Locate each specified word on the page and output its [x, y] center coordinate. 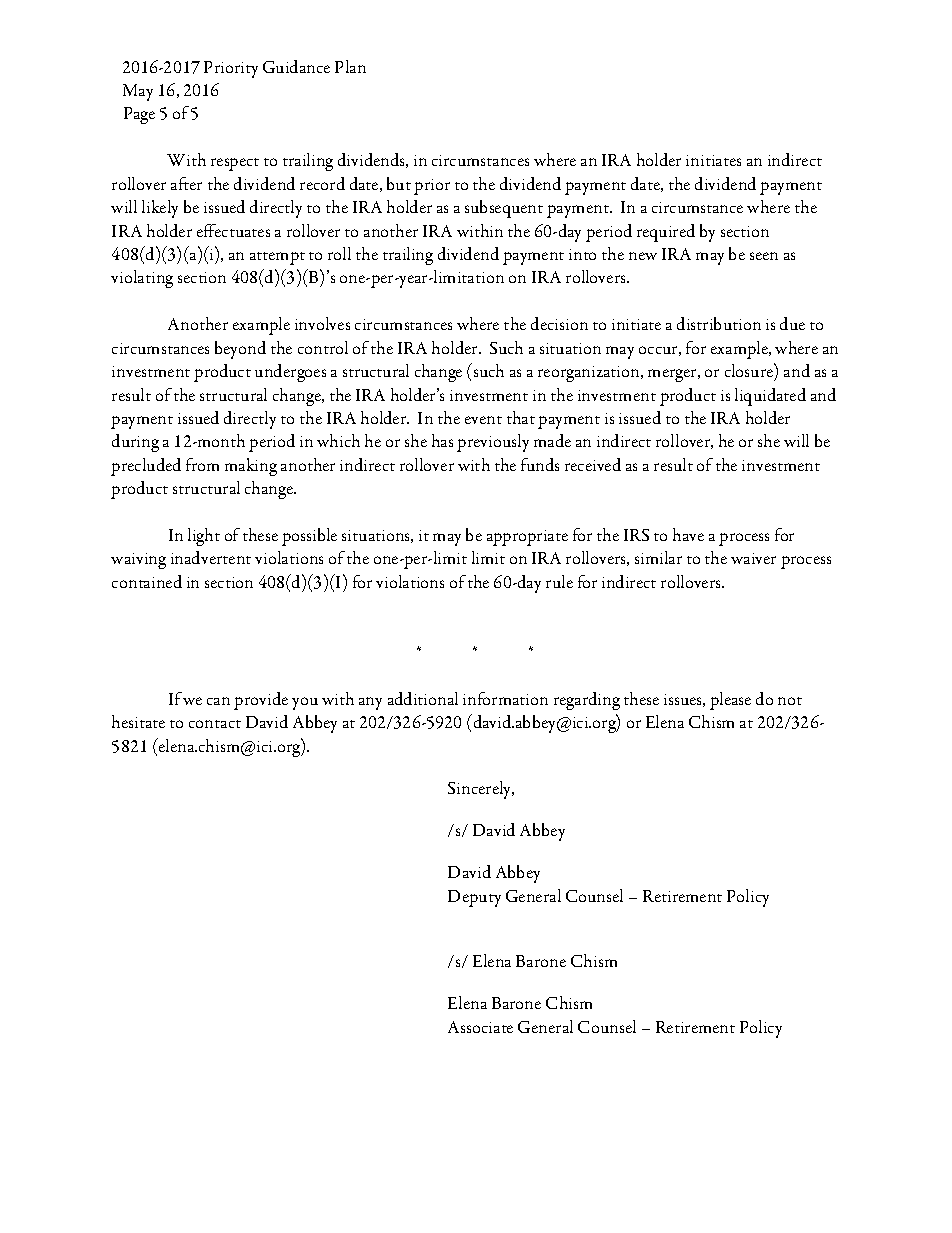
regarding [587, 701]
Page [139, 115]
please [730, 701]
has [442, 440]
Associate [480, 1027]
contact [215, 724]
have [688, 534]
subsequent [504, 209]
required [666, 233]
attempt [277, 258]
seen [764, 256]
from [202, 464]
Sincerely [481, 790]
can [218, 701]
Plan [350, 66]
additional [423, 698]
